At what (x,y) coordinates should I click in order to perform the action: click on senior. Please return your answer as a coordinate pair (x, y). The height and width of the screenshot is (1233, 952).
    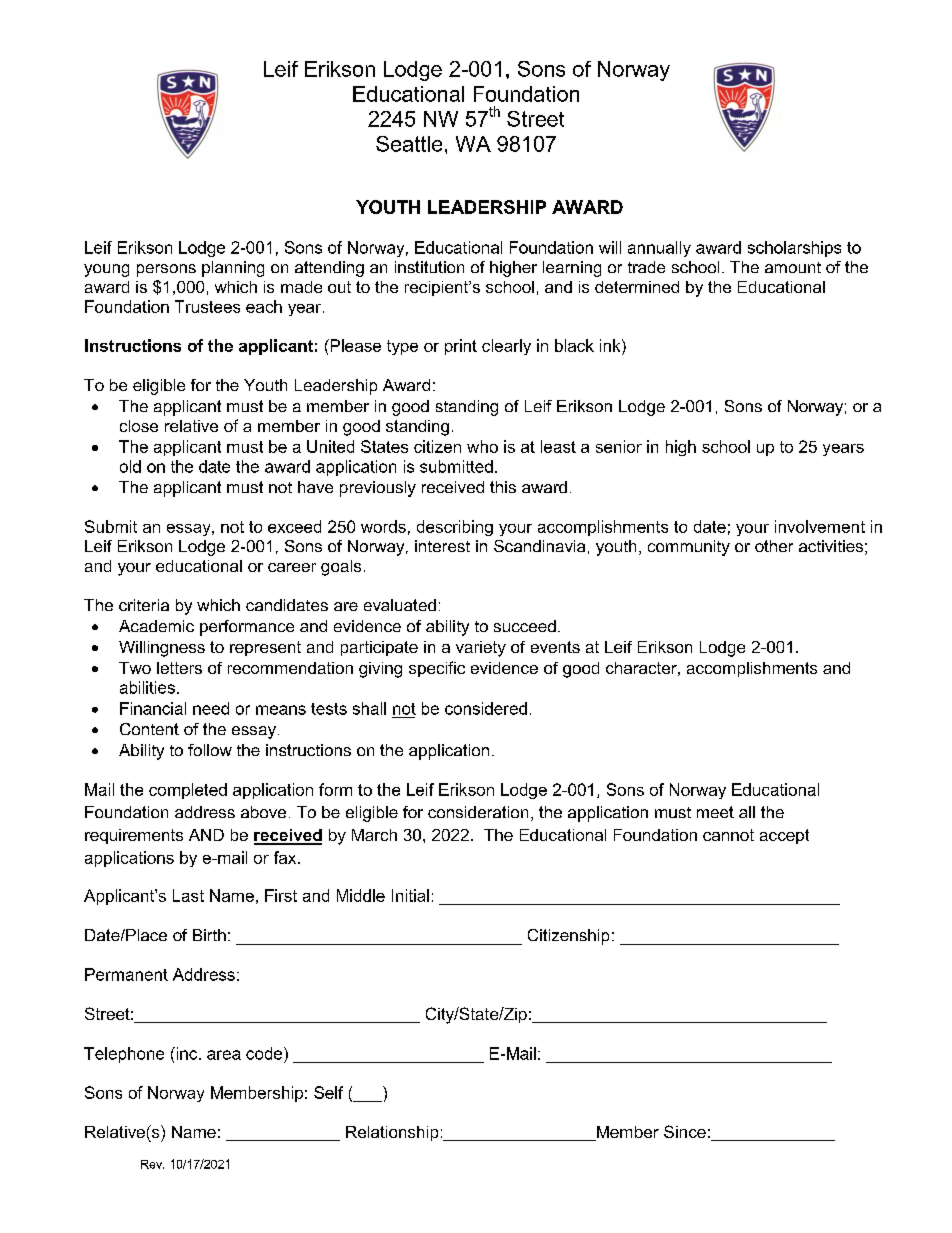
    Looking at the image, I should click on (619, 446).
